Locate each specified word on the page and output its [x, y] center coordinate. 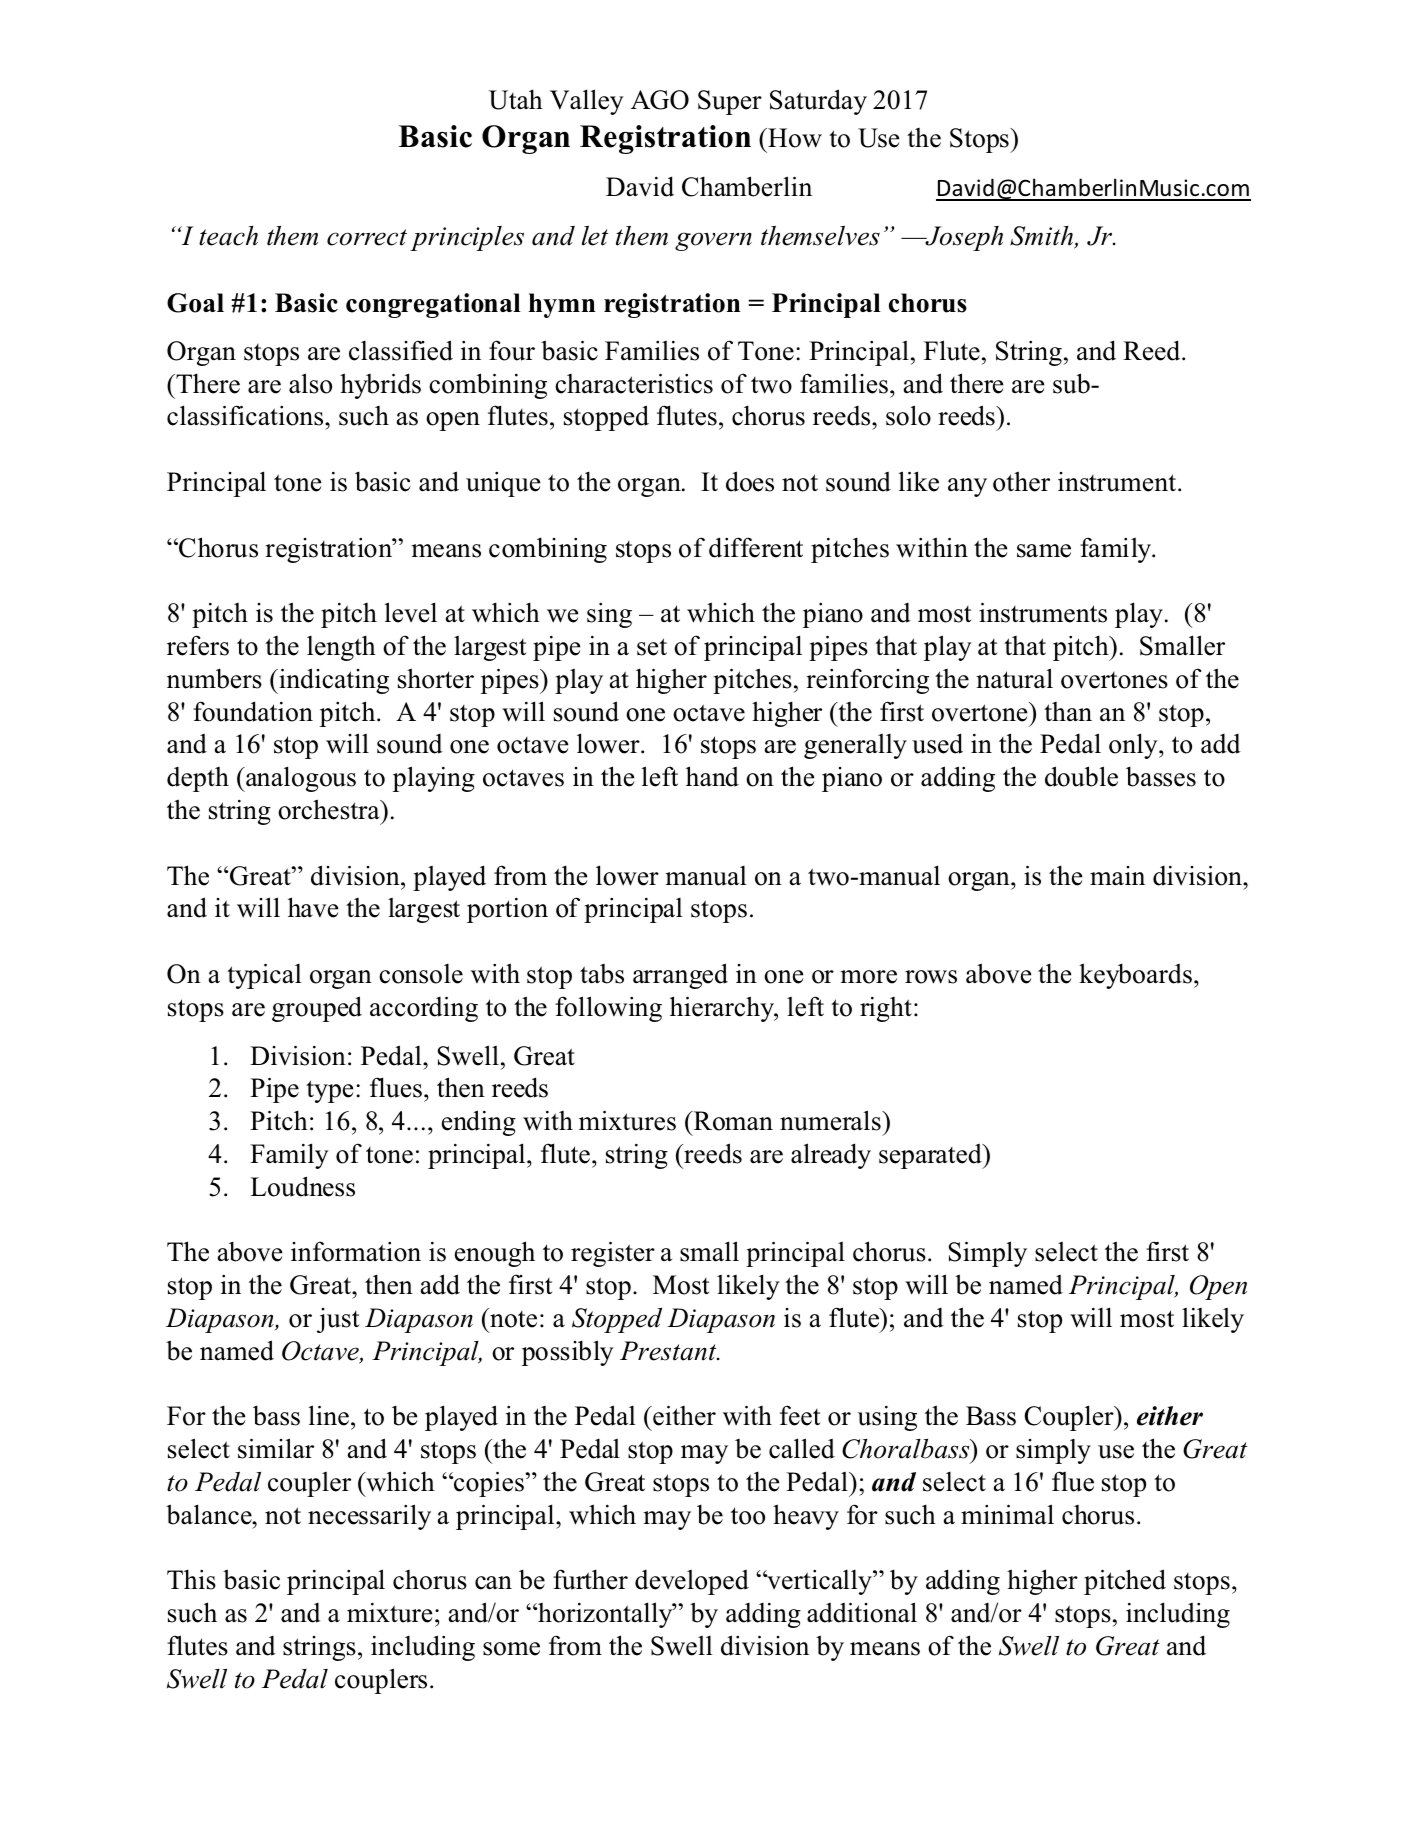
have [313, 907]
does [750, 481]
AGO [660, 100]
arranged [680, 976]
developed [692, 1582]
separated [931, 1156]
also [310, 383]
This [191, 1579]
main [1117, 876]
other [1021, 481]
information [356, 1251]
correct [367, 237]
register [613, 1254]
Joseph [963, 238]
